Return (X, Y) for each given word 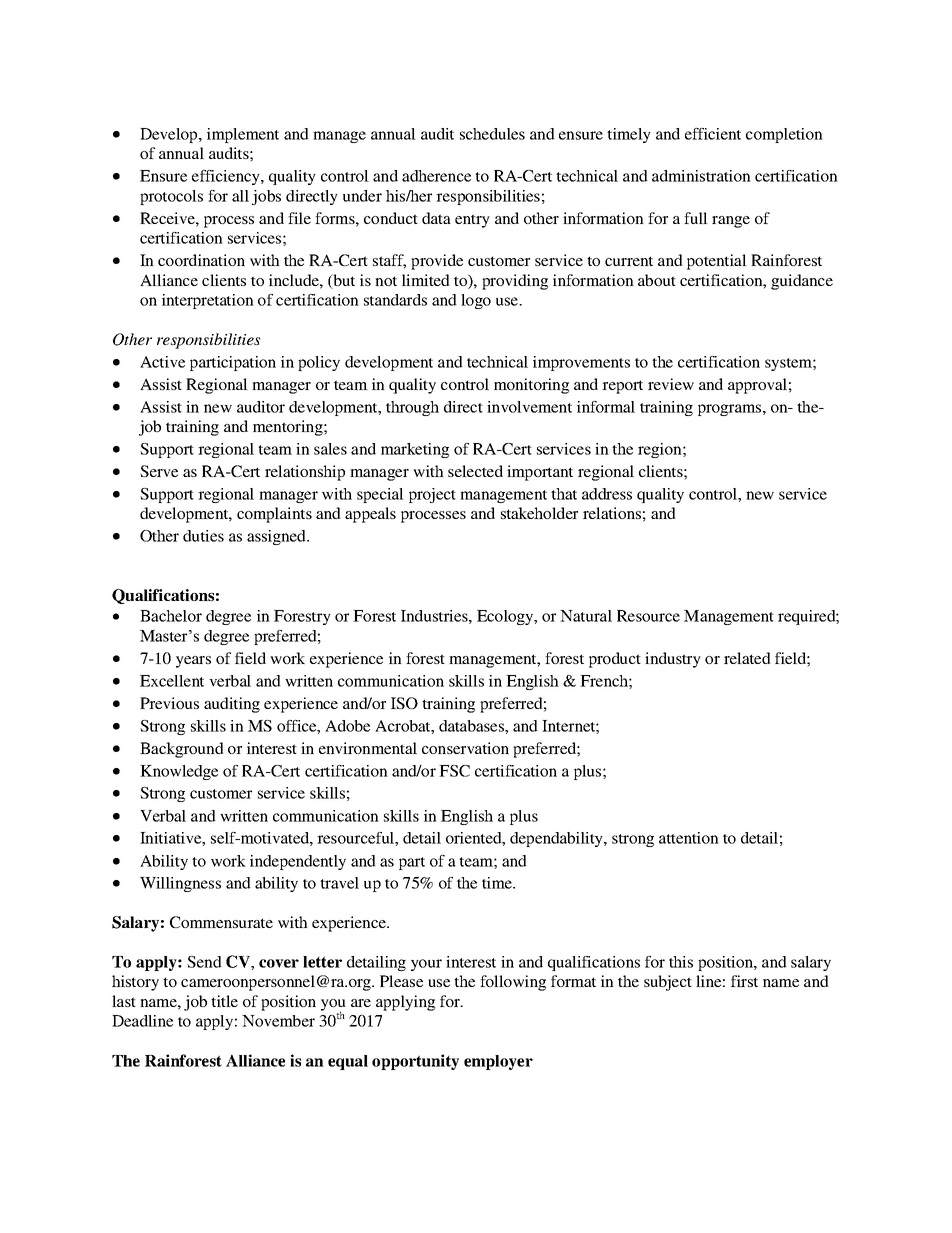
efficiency (227, 177)
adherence (436, 176)
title (224, 1001)
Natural (586, 616)
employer (498, 1062)
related (747, 658)
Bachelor (171, 616)
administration (701, 176)
